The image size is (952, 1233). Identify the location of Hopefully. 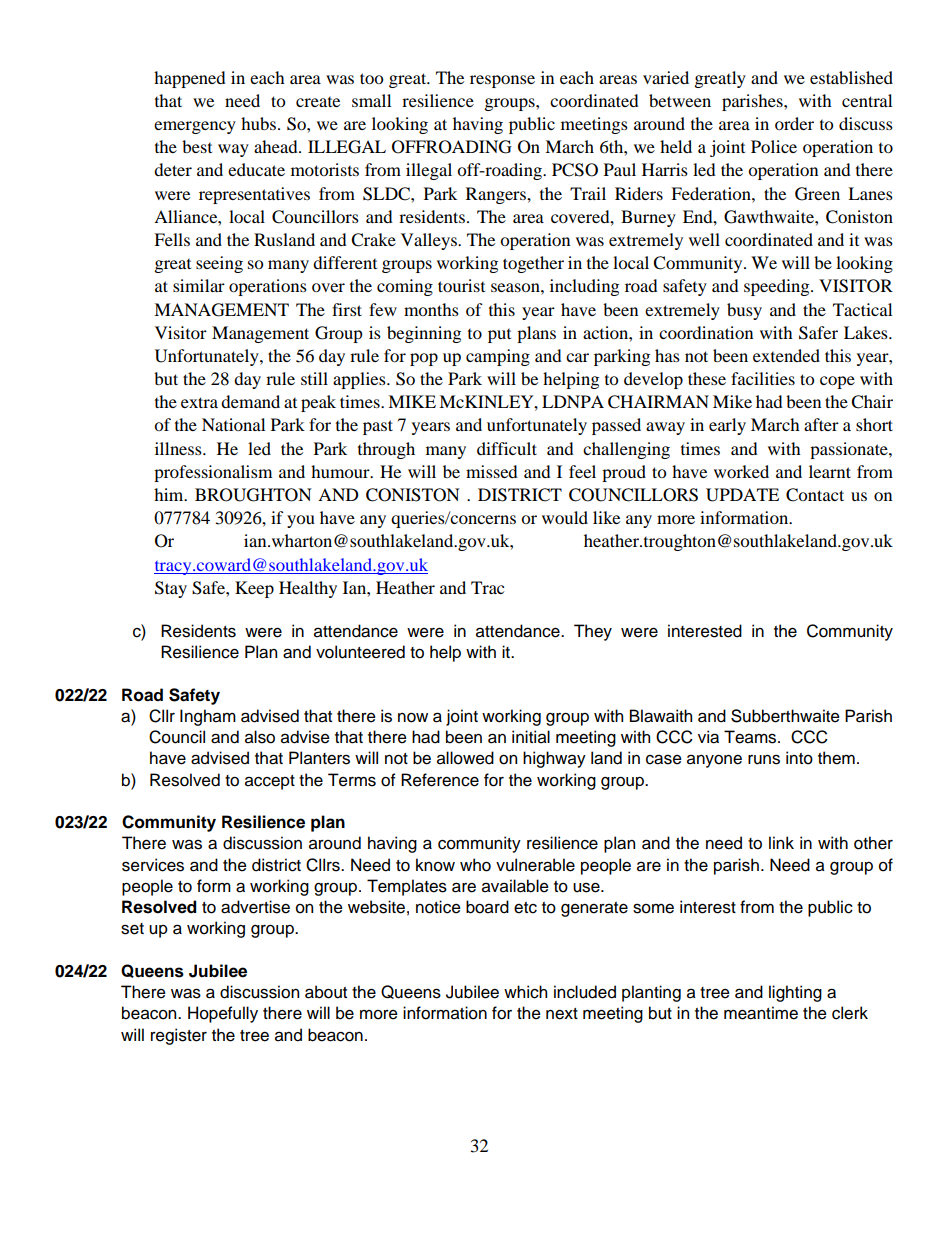
(223, 1014).
